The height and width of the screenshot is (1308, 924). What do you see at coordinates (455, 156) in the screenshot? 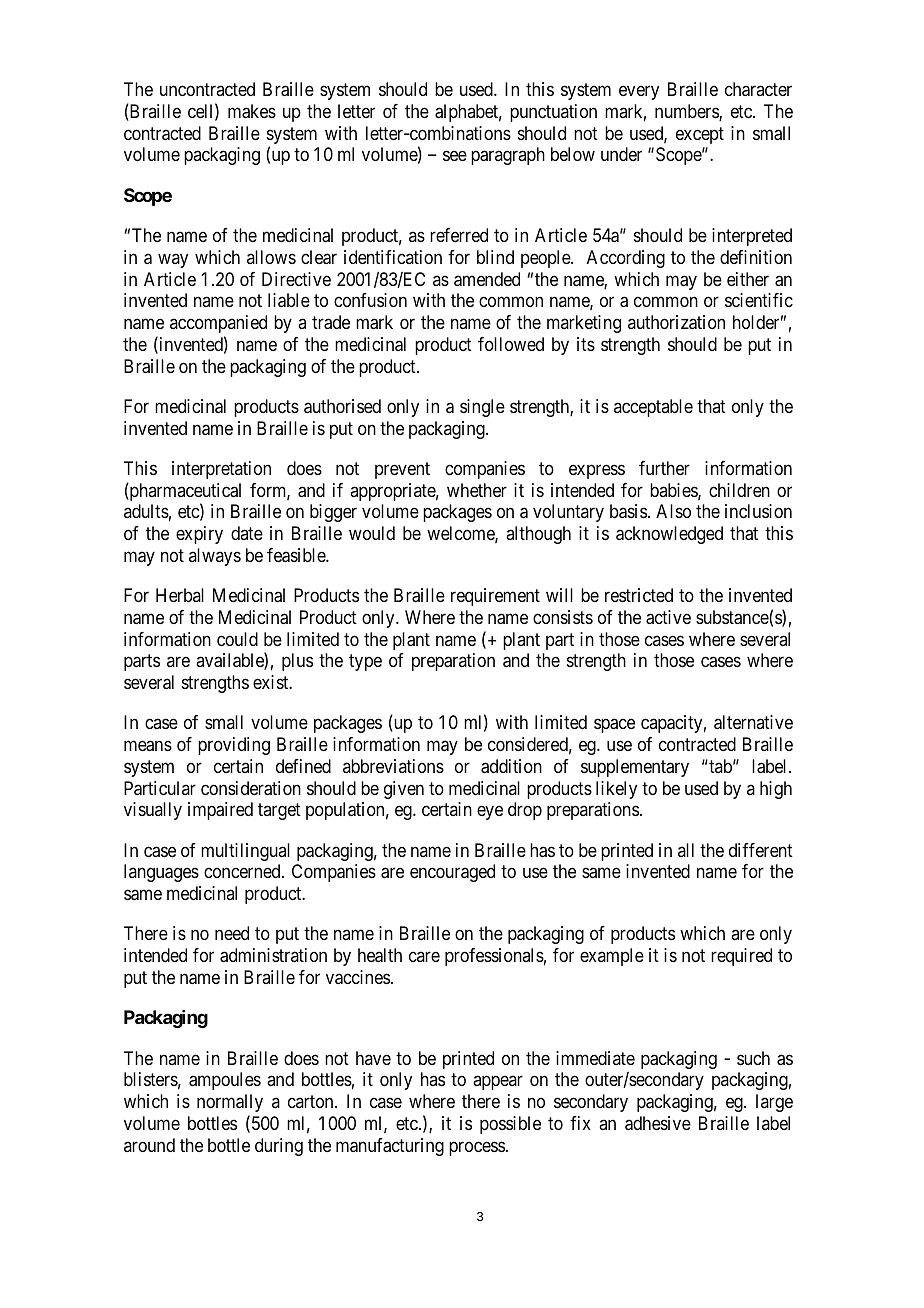
I see `see` at bounding box center [455, 156].
